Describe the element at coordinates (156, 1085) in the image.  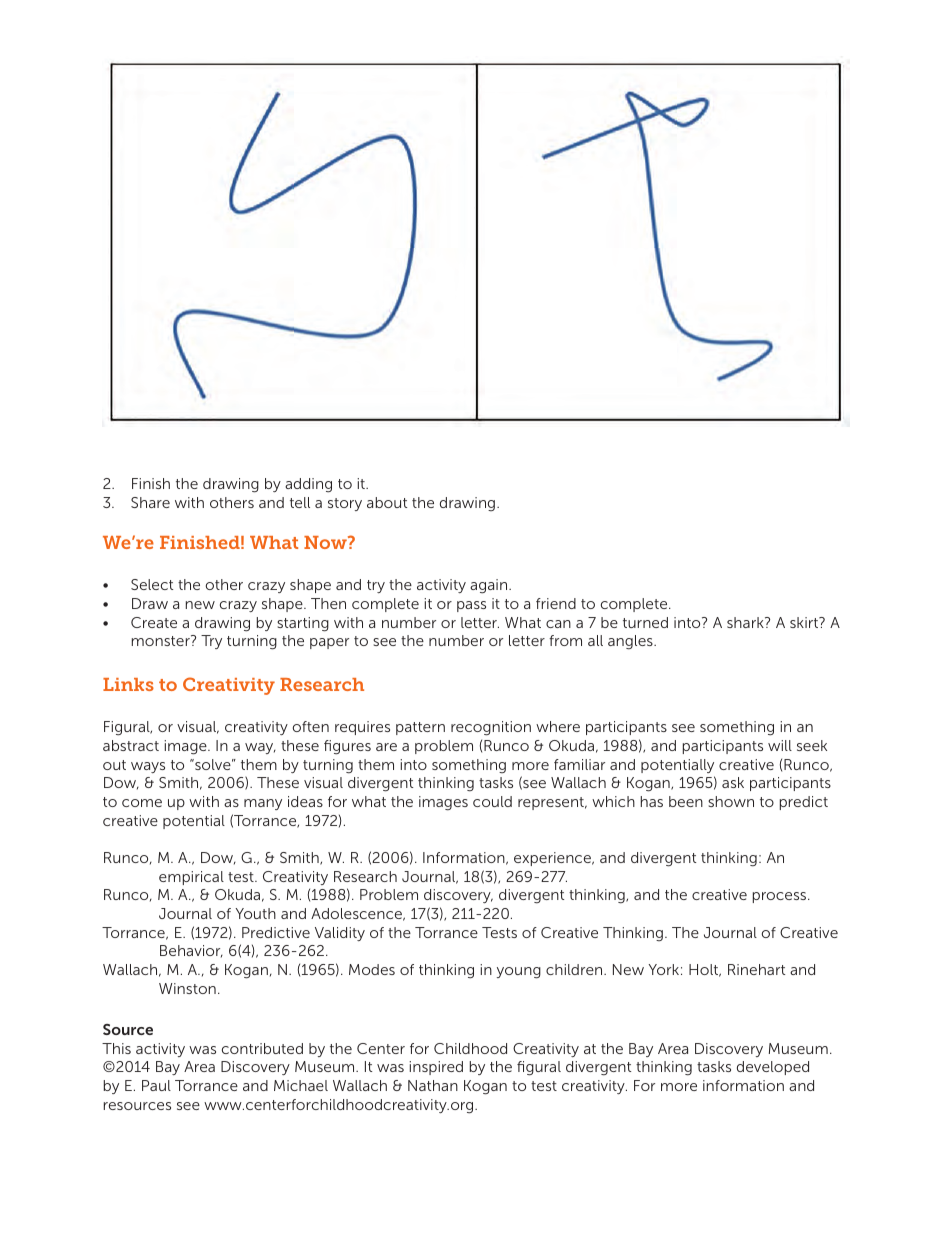
I see `Paul` at that location.
